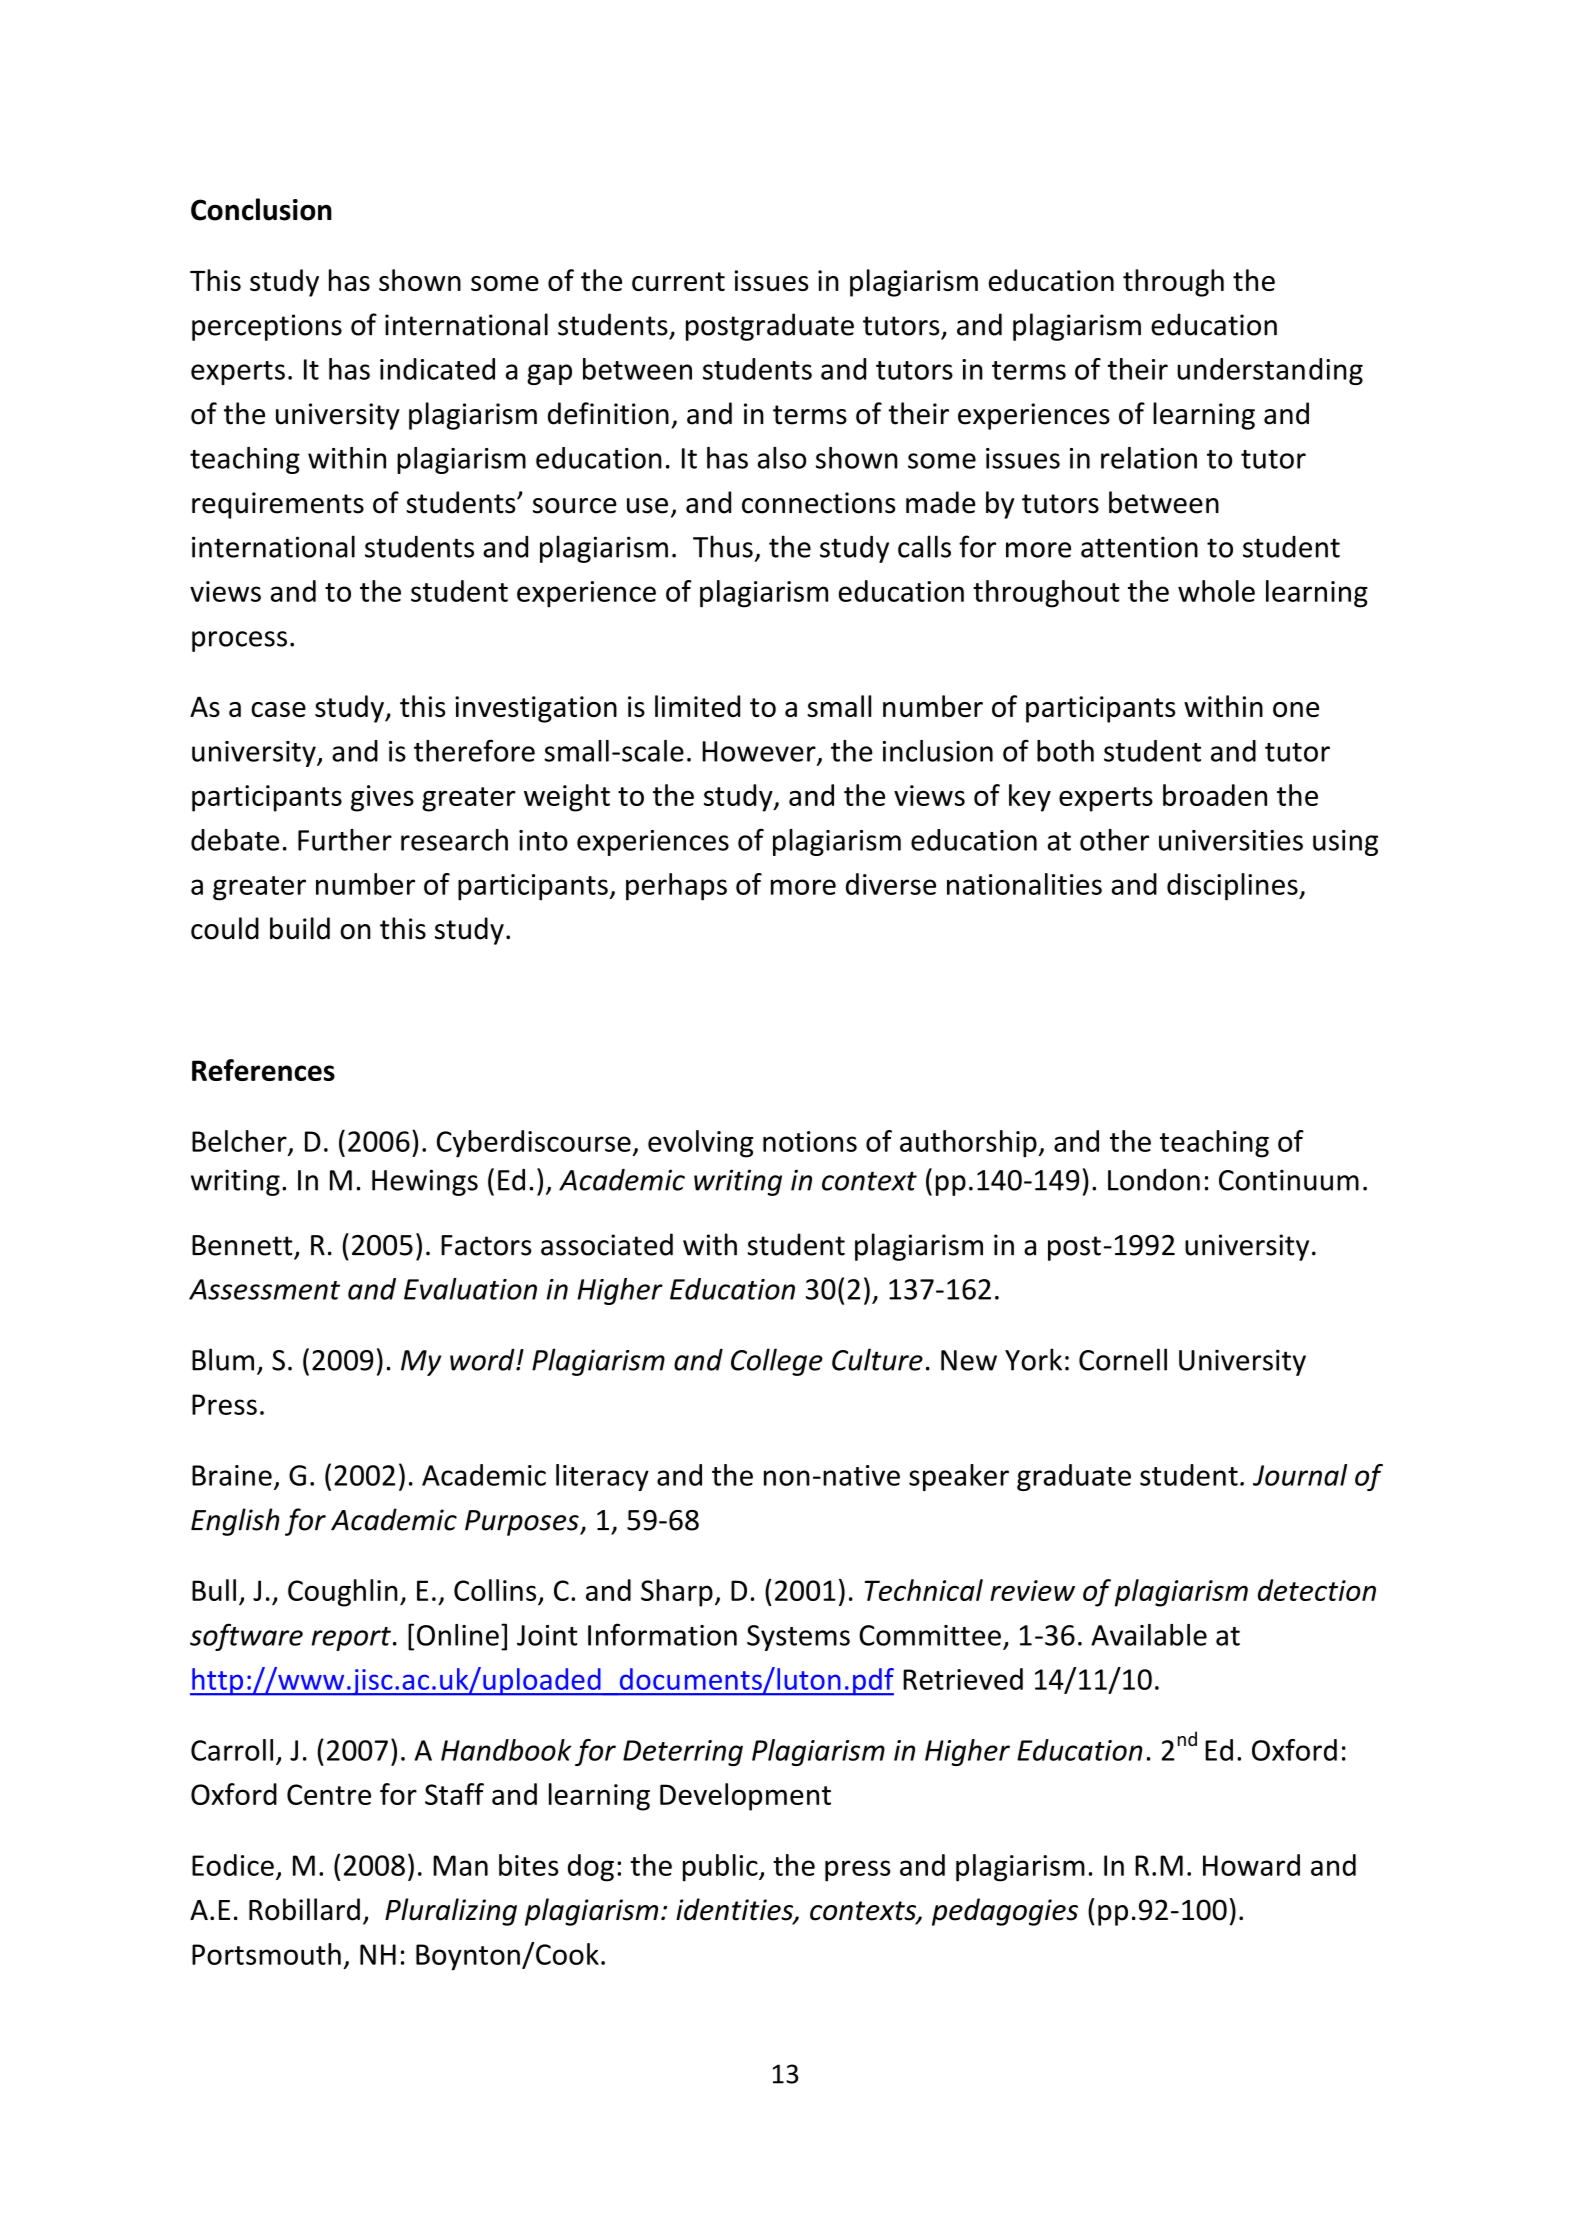  I want to click on Conclusion, so click(261, 209).
